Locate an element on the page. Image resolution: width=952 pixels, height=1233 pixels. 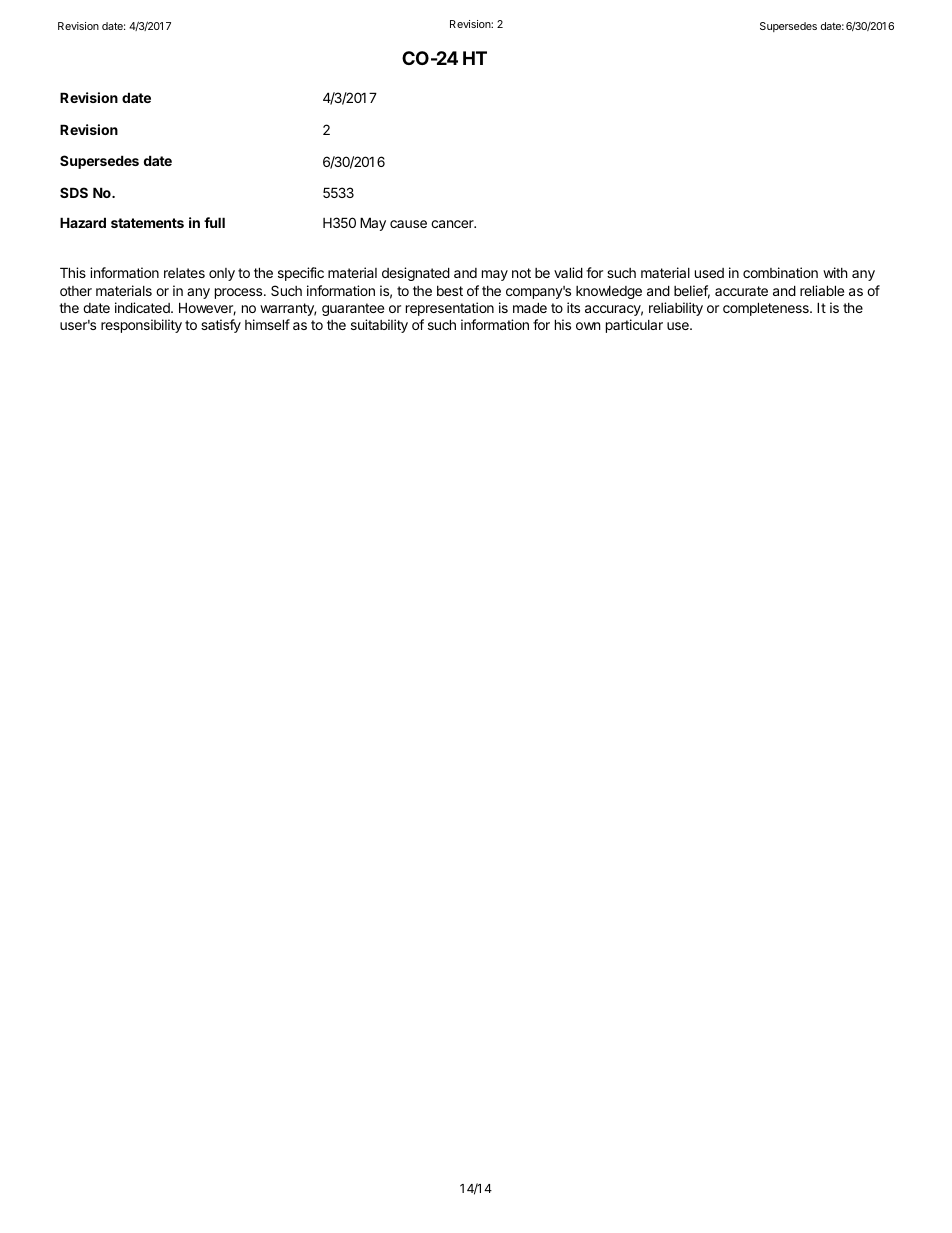
responsibility is located at coordinates (141, 326).
